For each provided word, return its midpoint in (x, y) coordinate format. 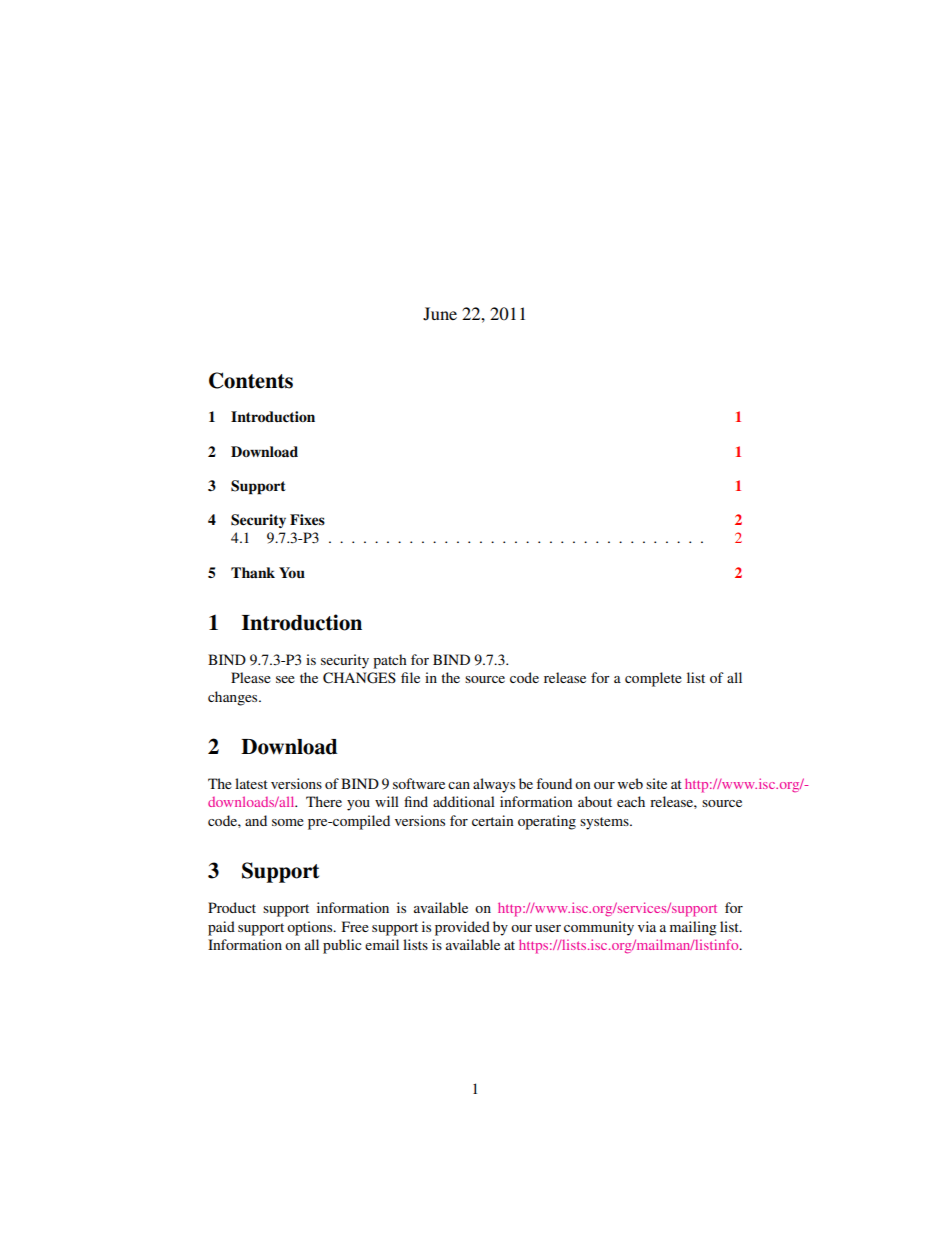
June (440, 314)
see (285, 679)
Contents (251, 380)
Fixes (307, 520)
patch (390, 661)
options (311, 928)
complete (653, 679)
